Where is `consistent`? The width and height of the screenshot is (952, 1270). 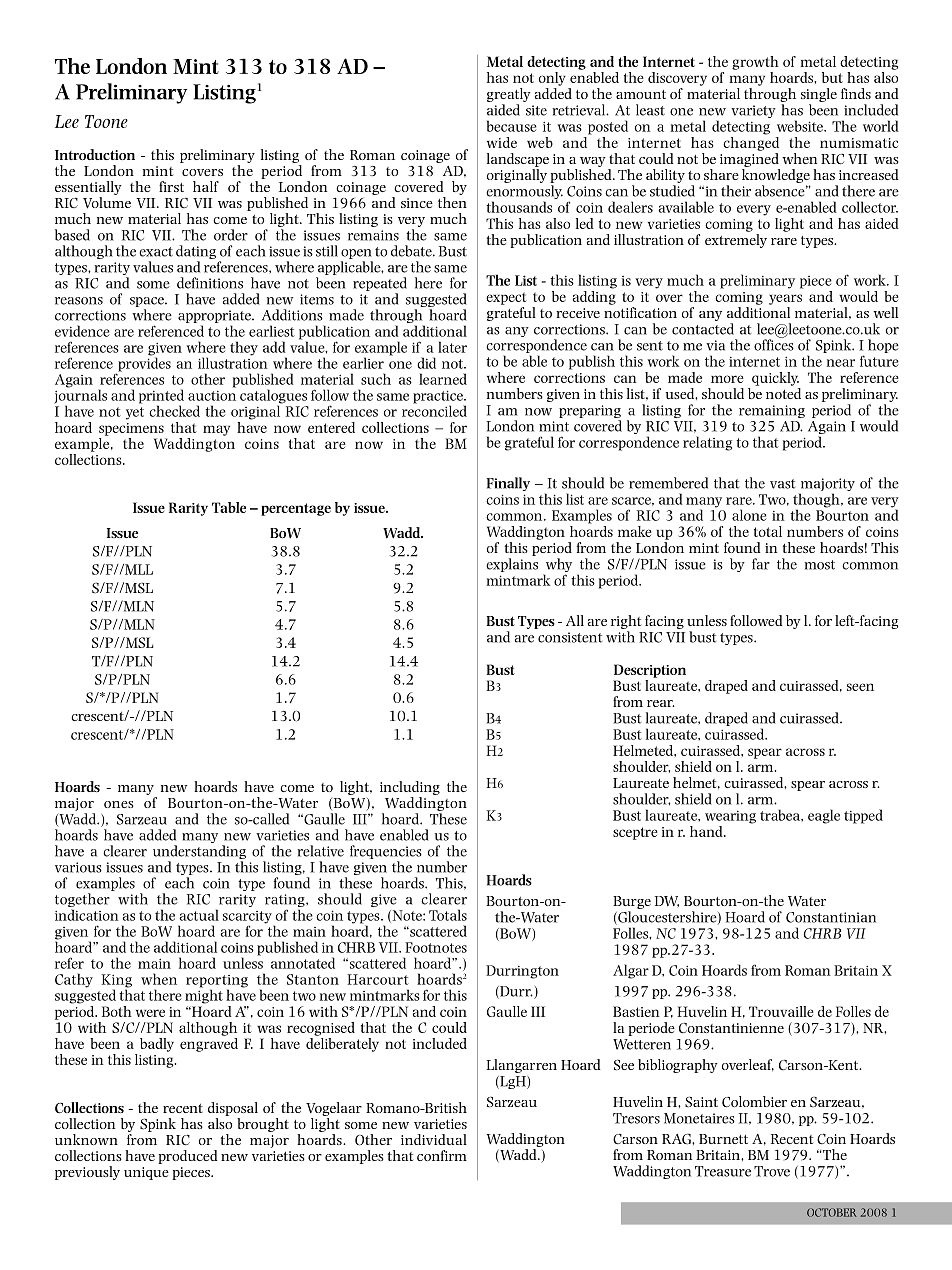
consistent is located at coordinates (570, 637).
